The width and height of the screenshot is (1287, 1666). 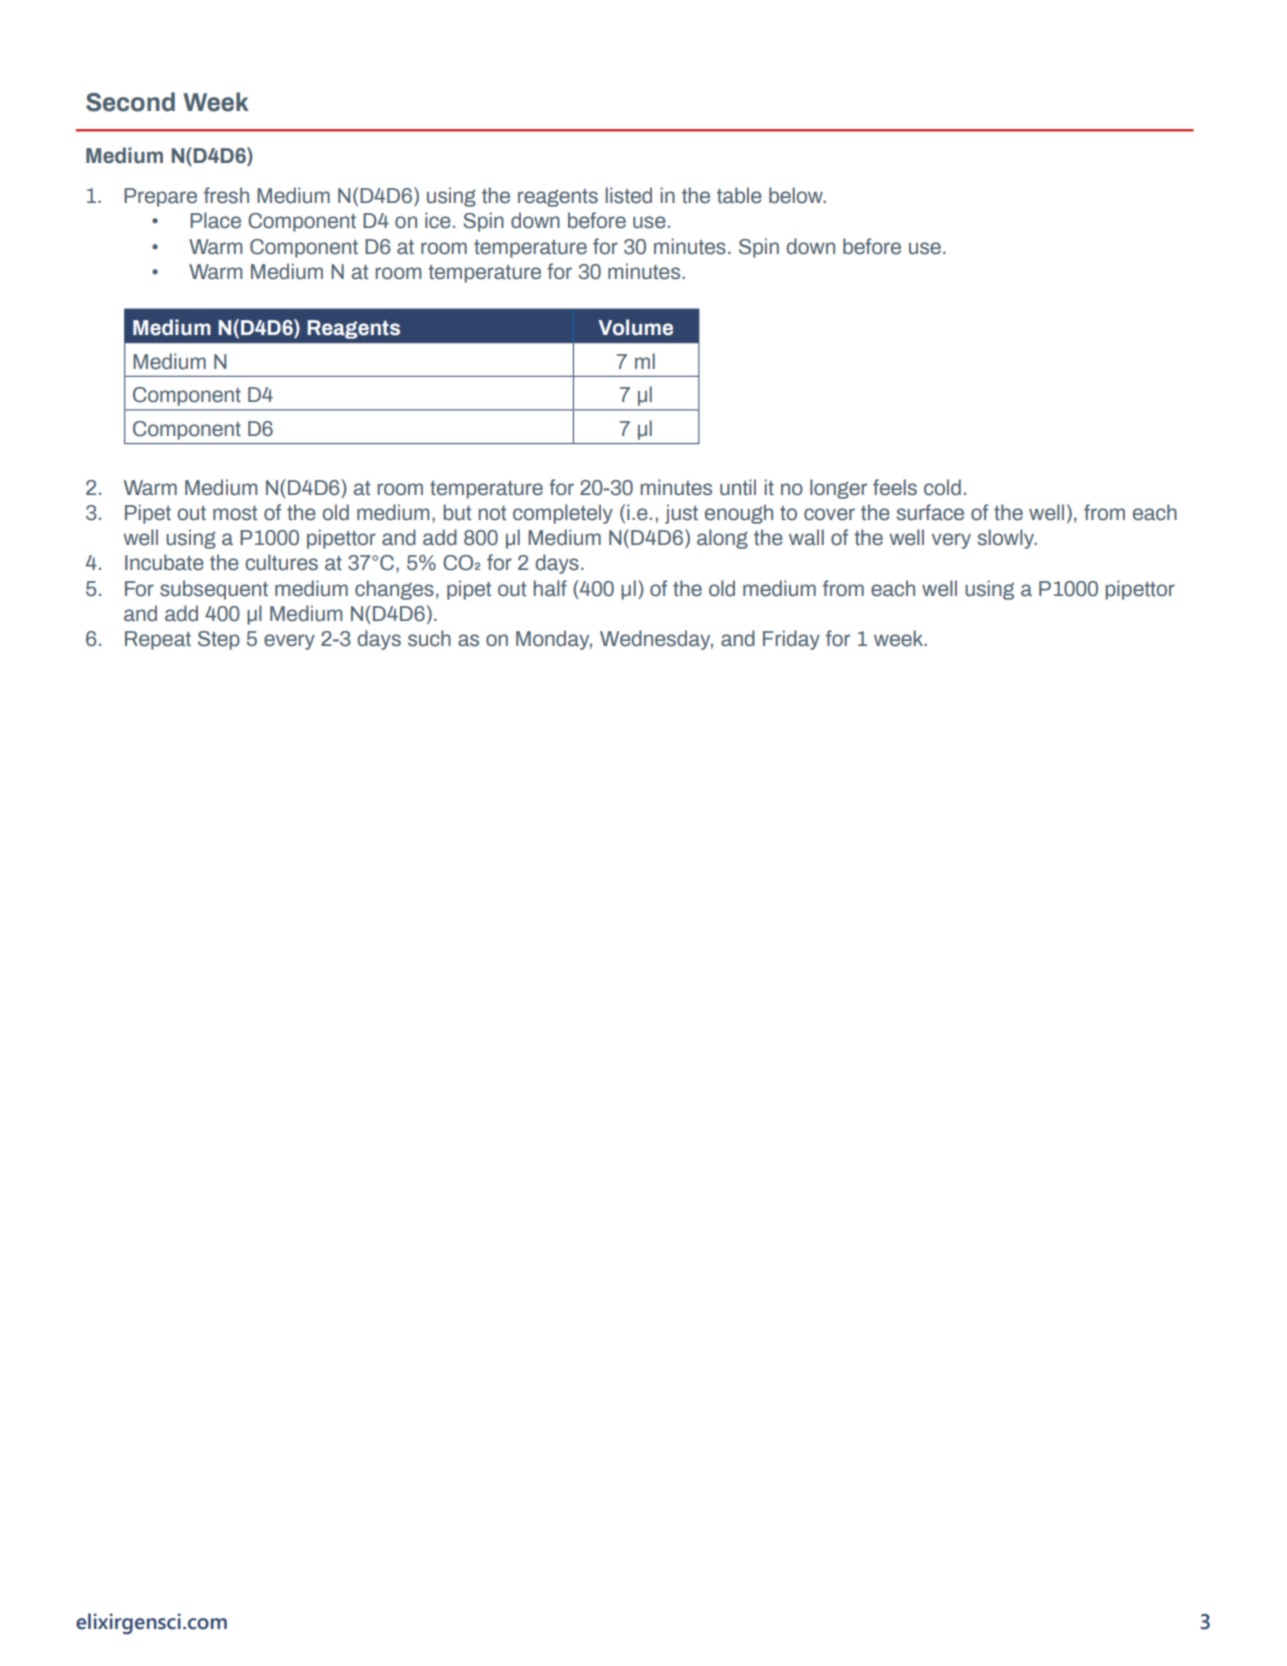 I want to click on Step, so click(x=219, y=640).
